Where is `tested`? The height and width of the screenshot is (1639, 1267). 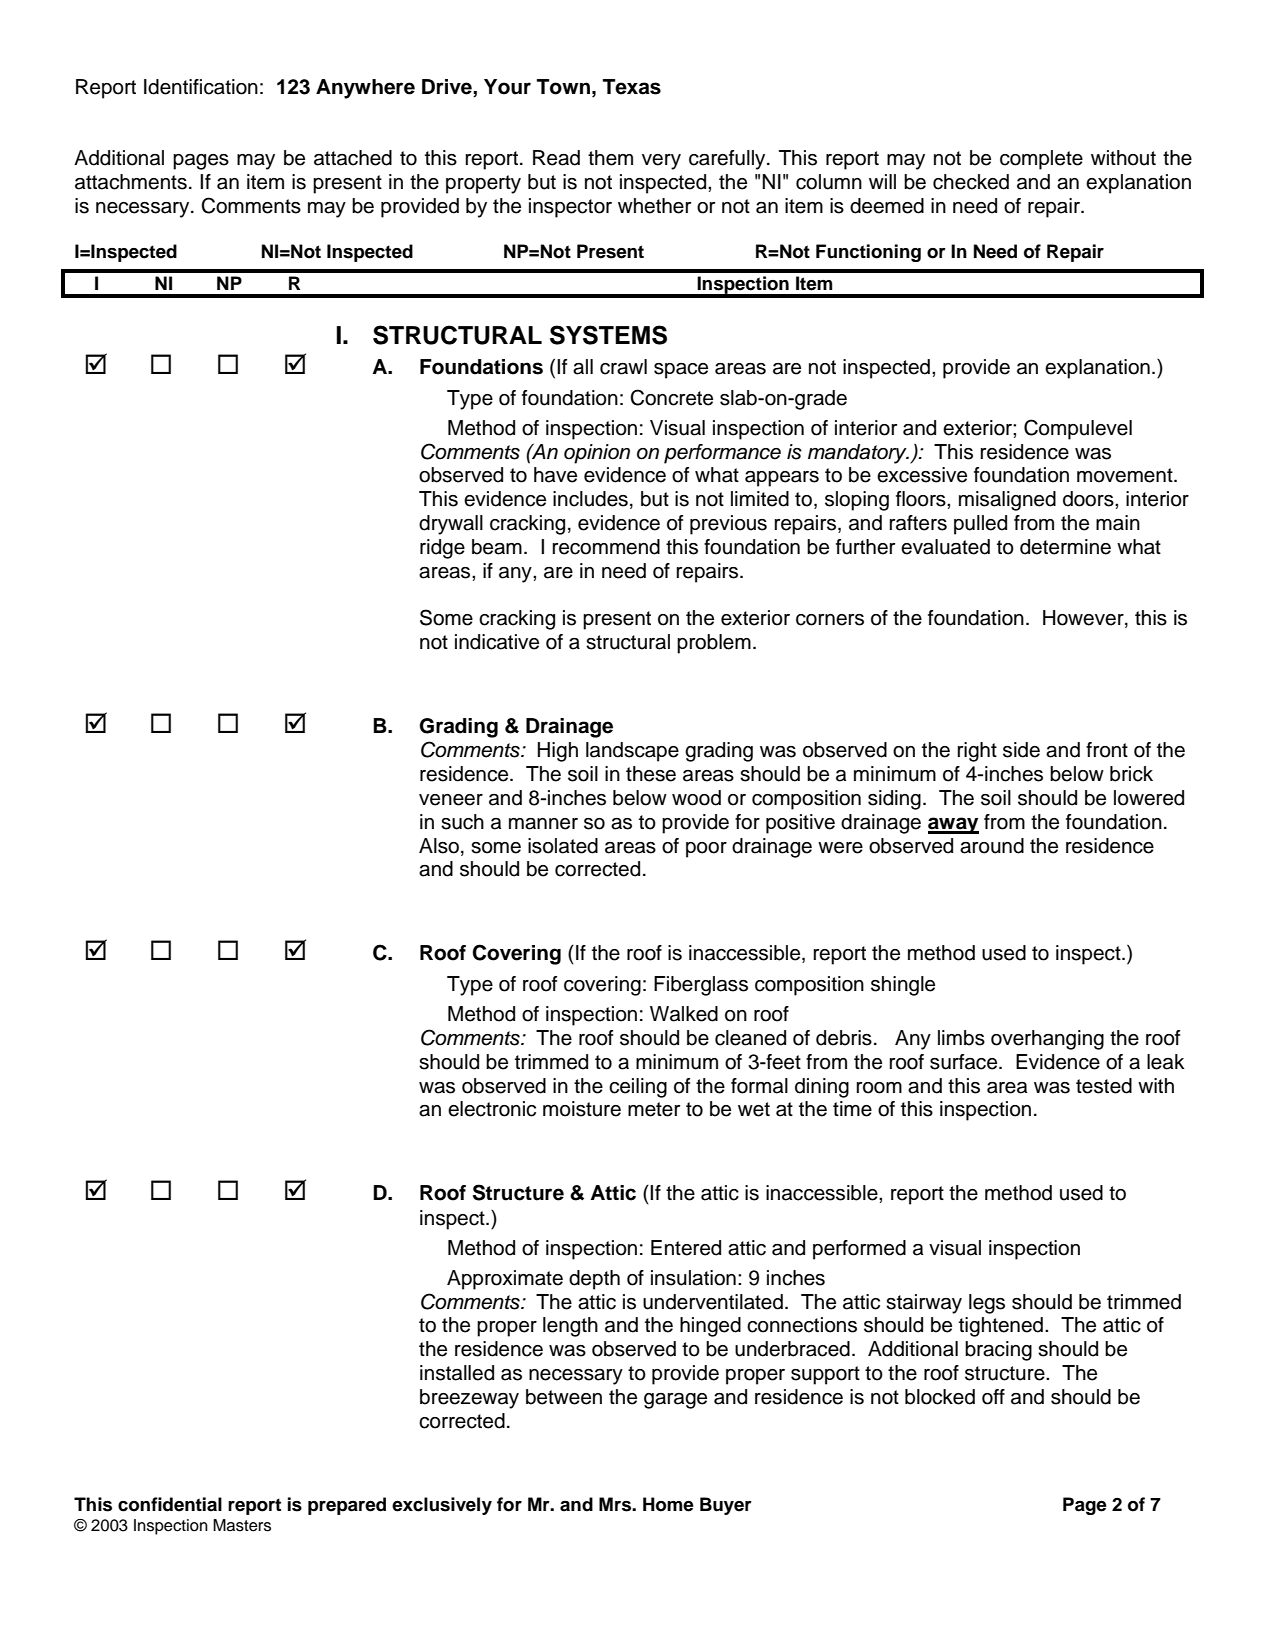
tested is located at coordinates (1104, 1086).
